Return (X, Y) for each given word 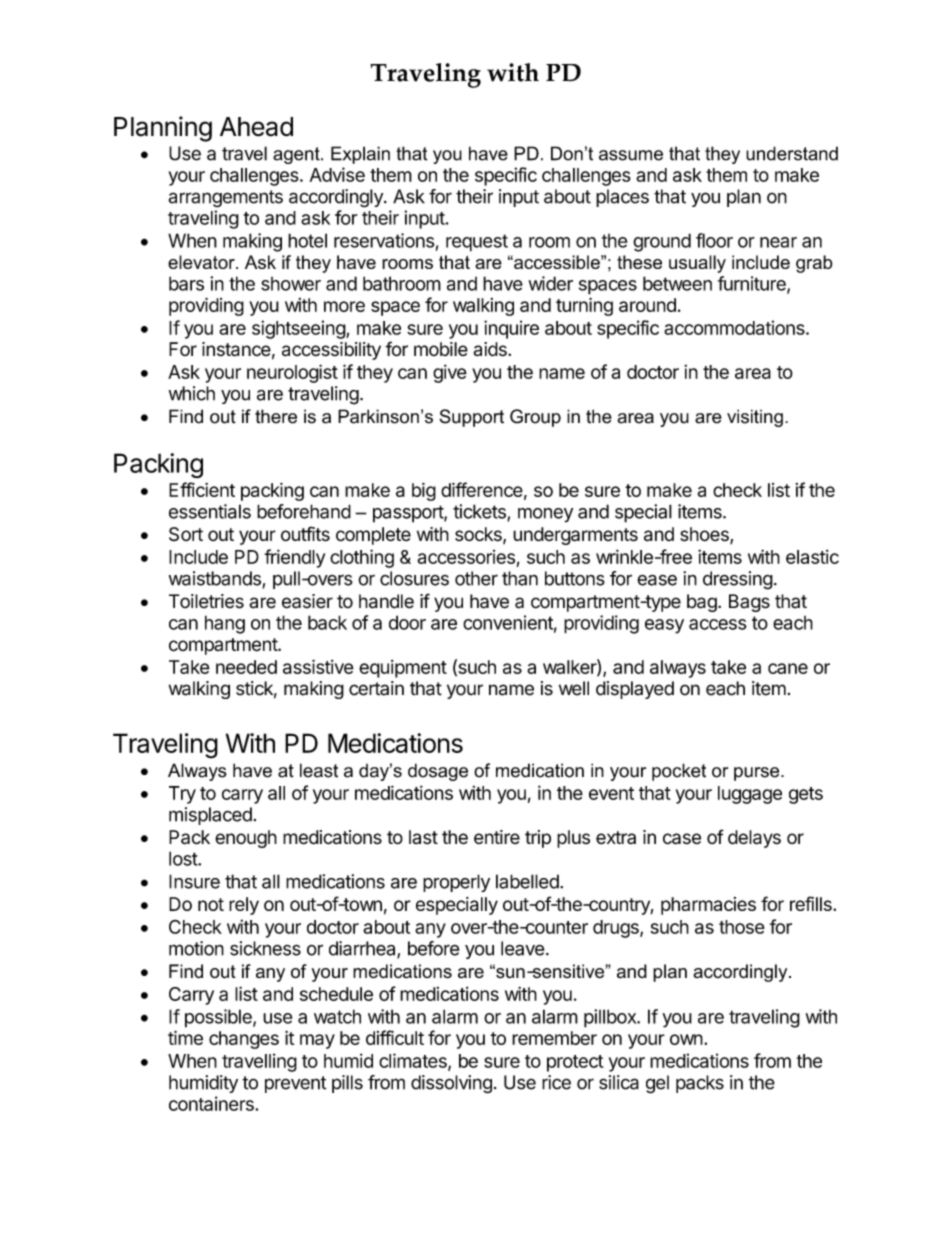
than (520, 578)
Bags (749, 603)
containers (212, 1103)
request (477, 243)
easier (307, 601)
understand (792, 153)
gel (657, 1084)
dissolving (451, 1084)
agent (297, 155)
